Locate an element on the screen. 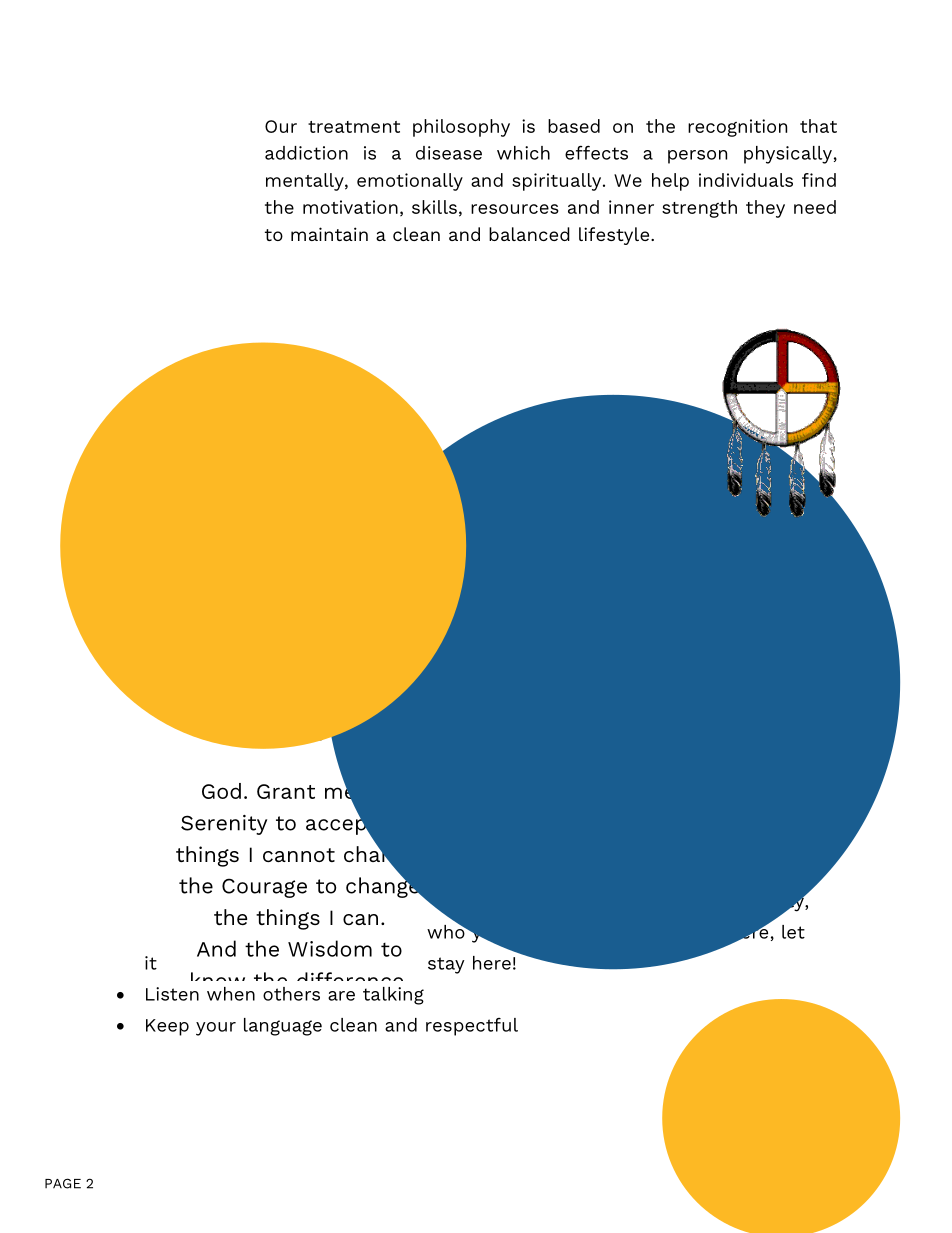 This screenshot has width=952, height=1233. disease is located at coordinates (449, 153).
